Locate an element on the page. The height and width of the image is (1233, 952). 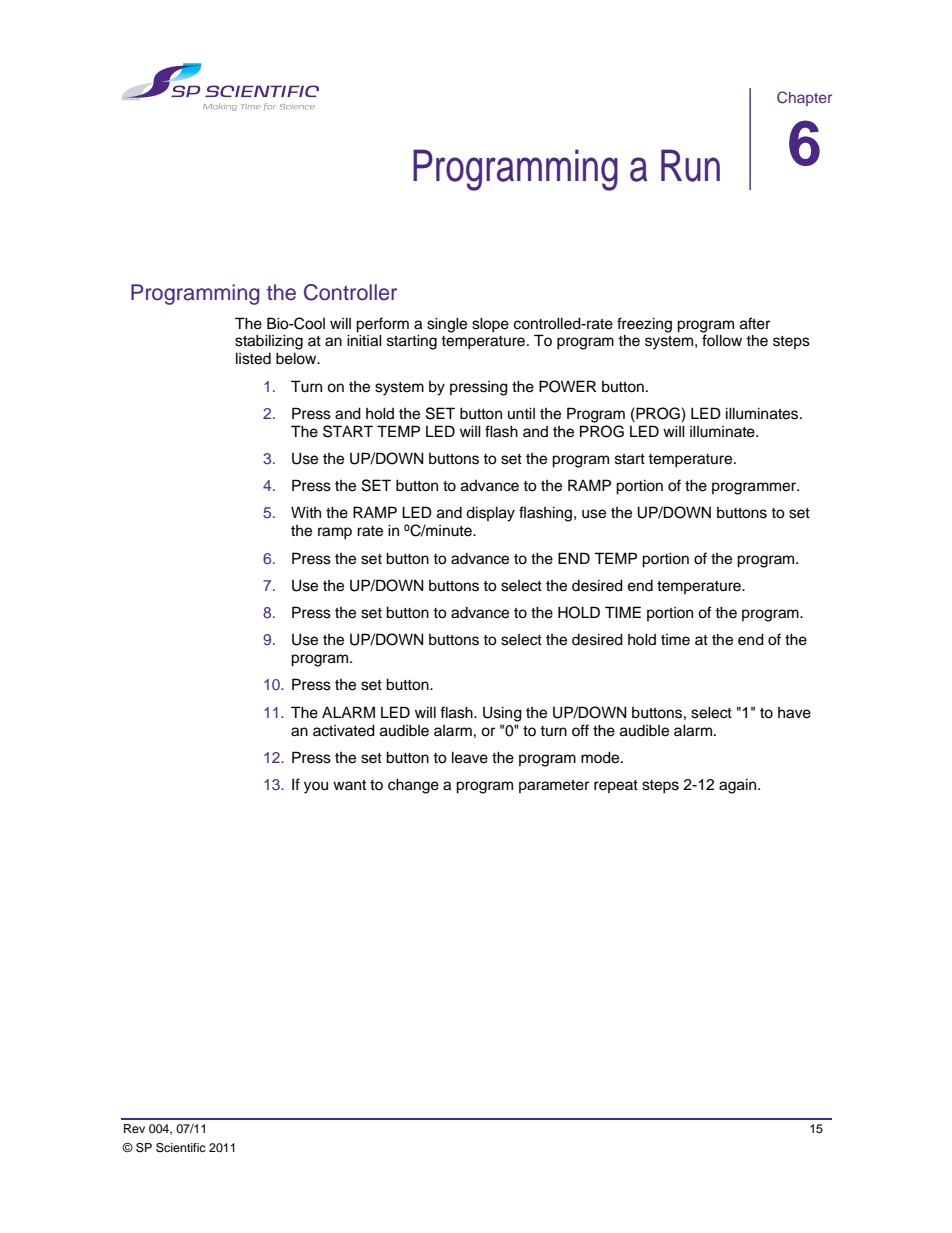
Rev is located at coordinates (134, 1128).
